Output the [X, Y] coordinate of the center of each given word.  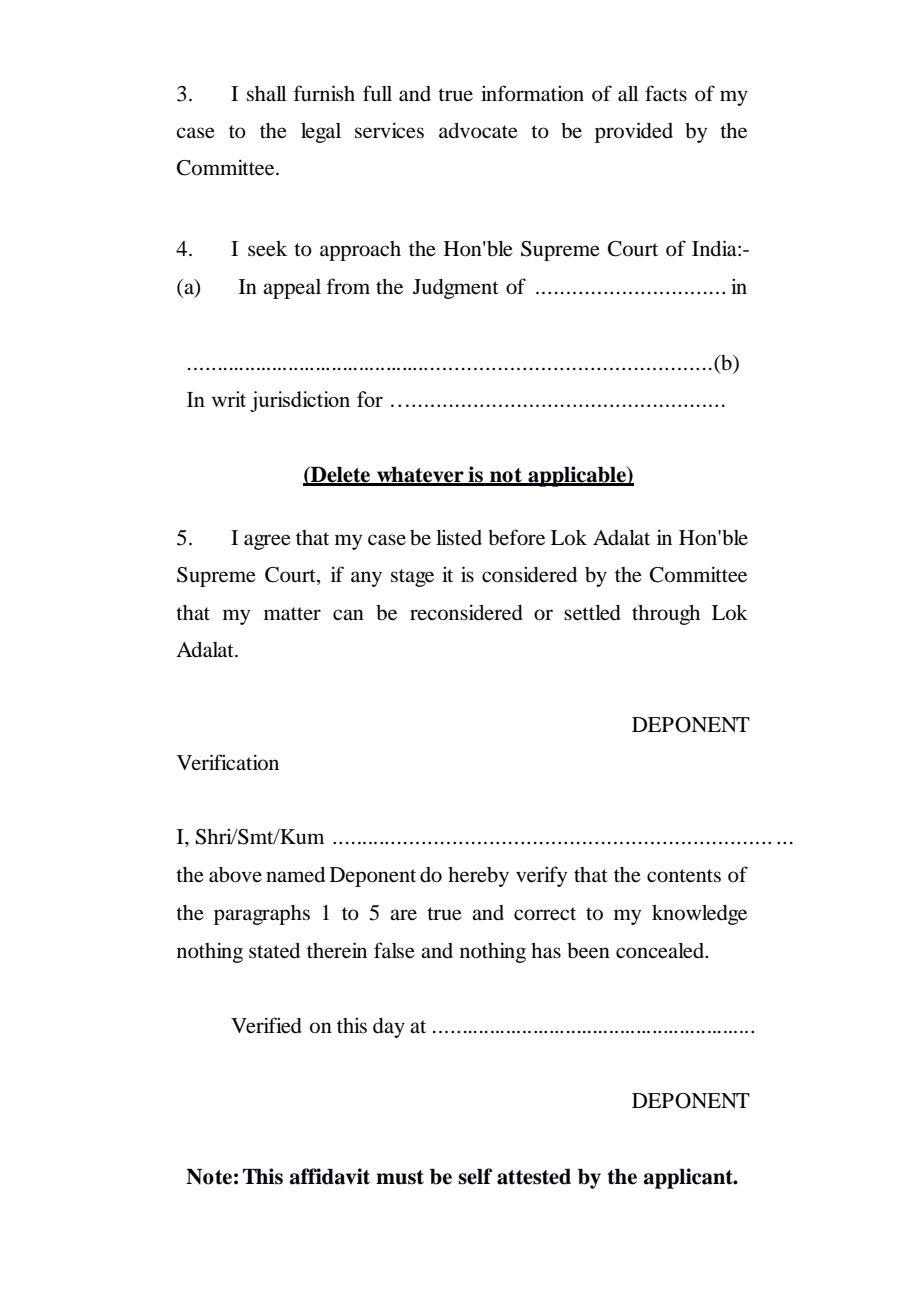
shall [266, 94]
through [666, 615]
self [475, 1176]
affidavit [330, 1176]
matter [292, 614]
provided [634, 132]
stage [412, 578]
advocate [478, 131]
